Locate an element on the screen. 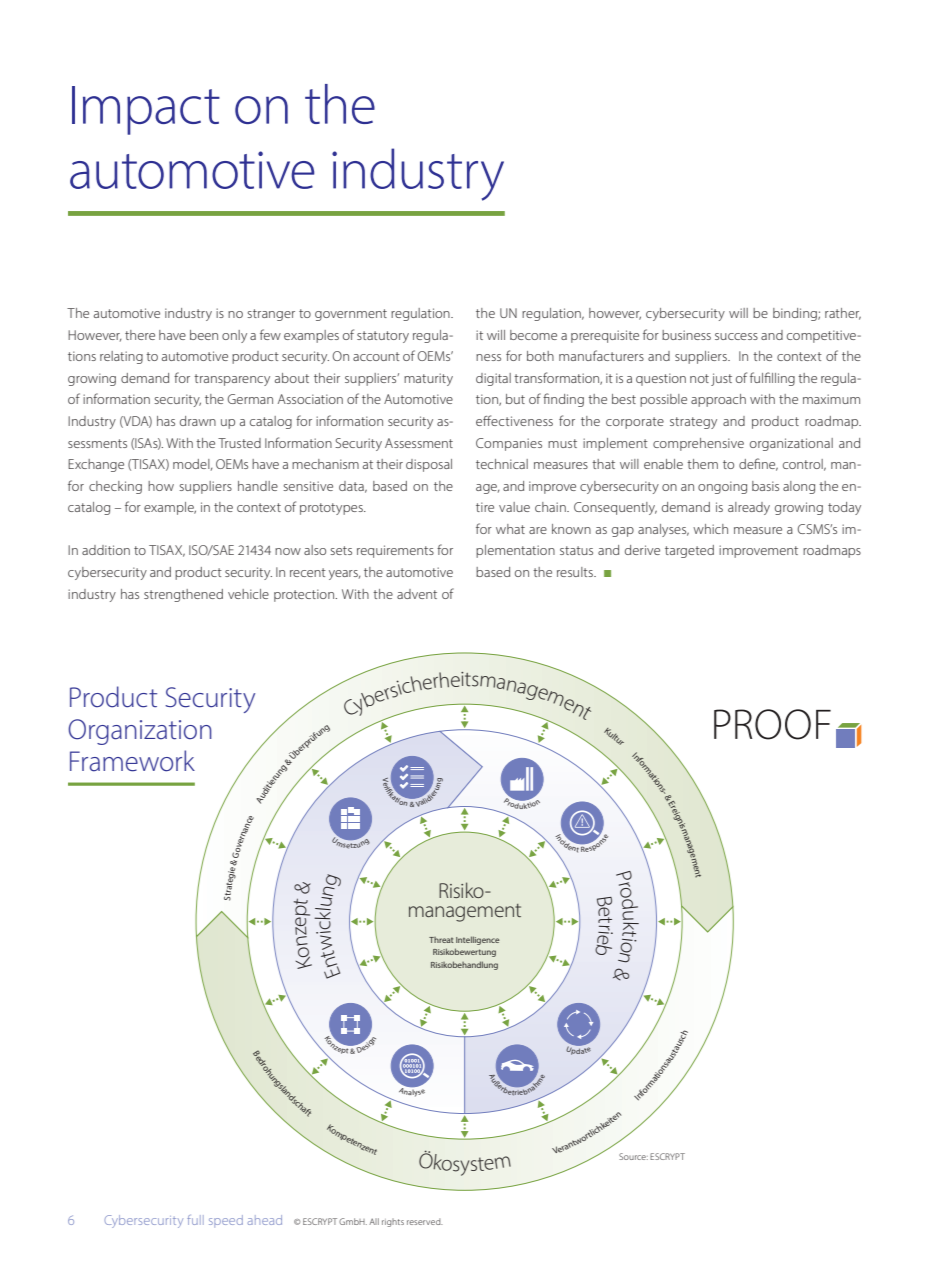 Image resolution: width=952 pixels, height=1265 pixels. Impact is located at coordinates (146, 110).
